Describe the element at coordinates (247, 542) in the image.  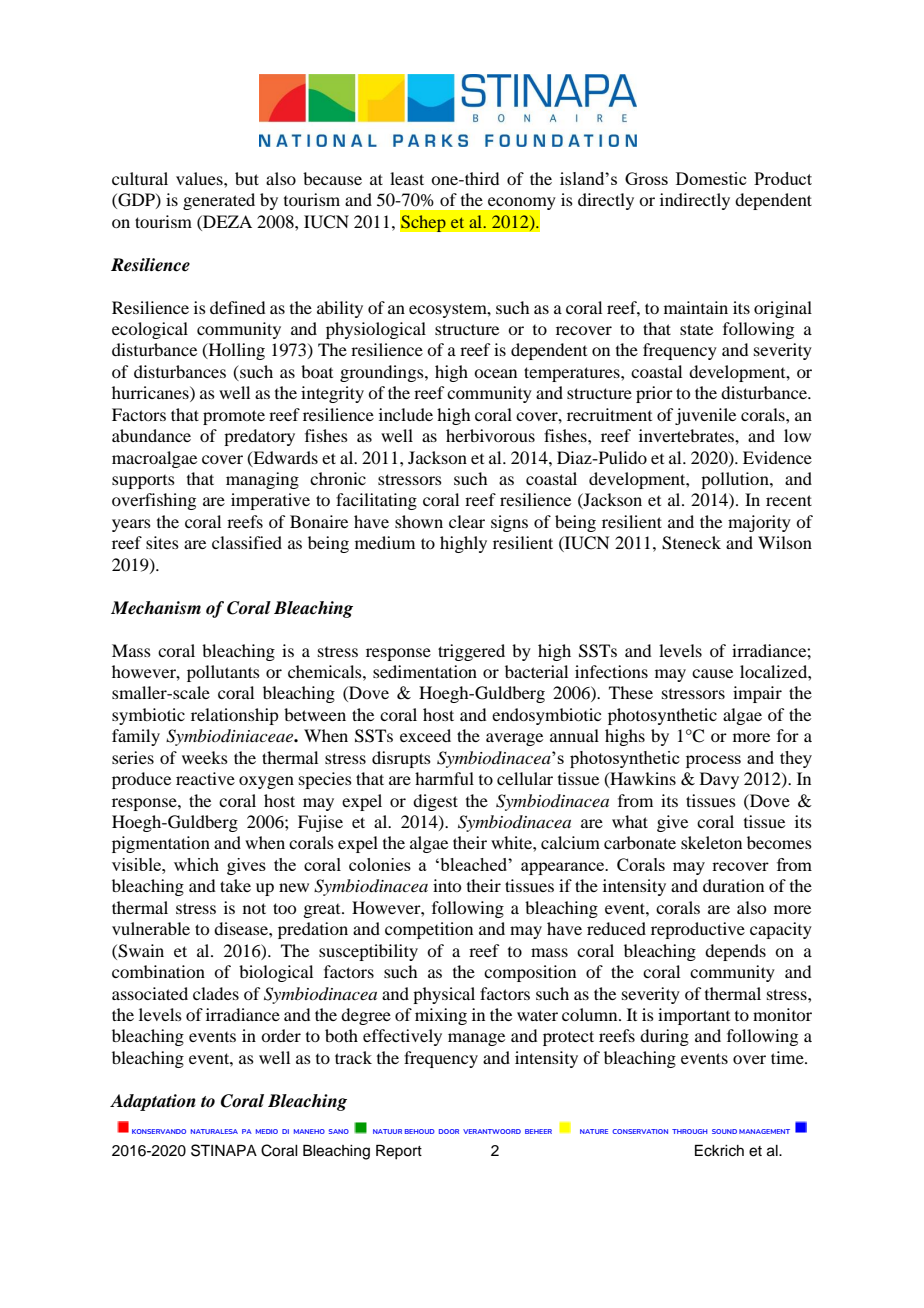
I see `classified` at that location.
